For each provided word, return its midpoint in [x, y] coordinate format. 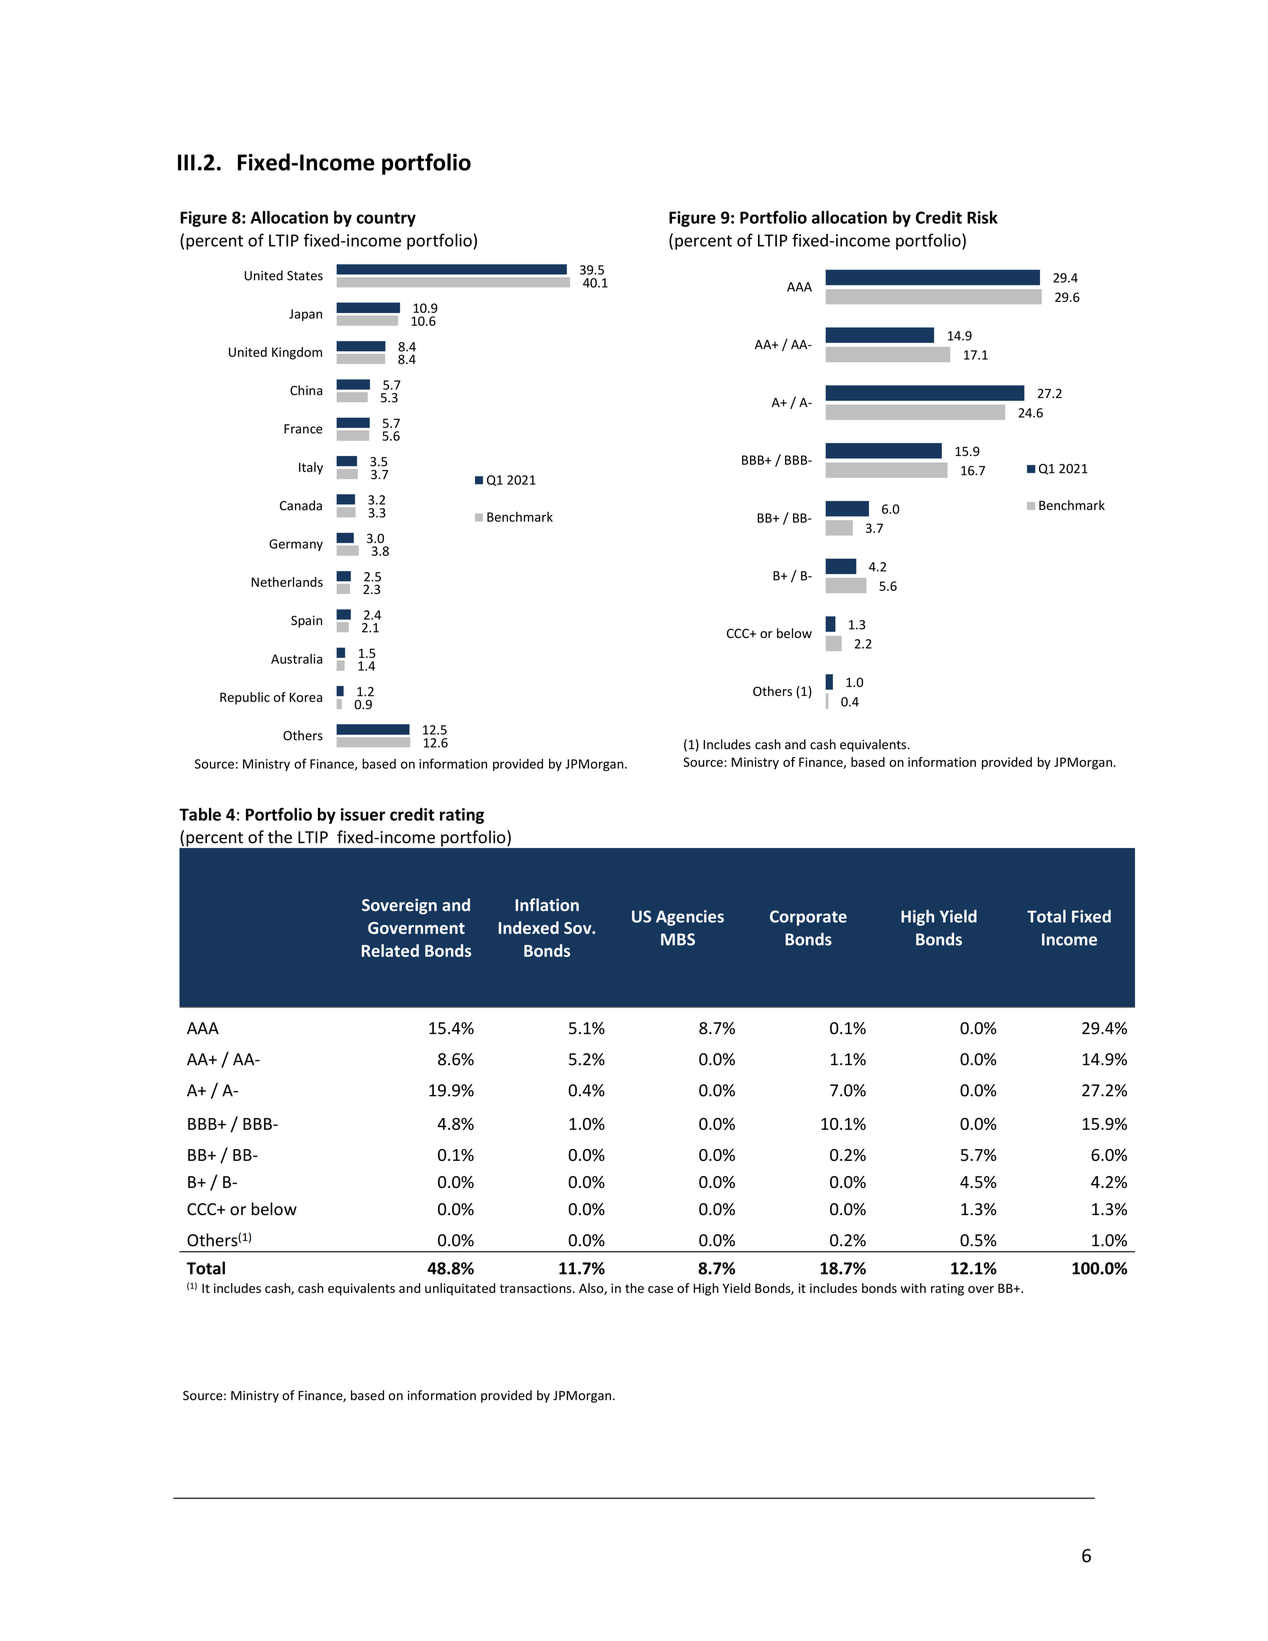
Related [390, 950]
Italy [311, 468]
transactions [537, 1288]
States [305, 276]
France [303, 429]
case [660, 1289]
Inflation [547, 904]
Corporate [808, 918]
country [386, 219]
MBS [678, 939]
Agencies [690, 918]
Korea [306, 697]
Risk [982, 217]
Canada [301, 505]
